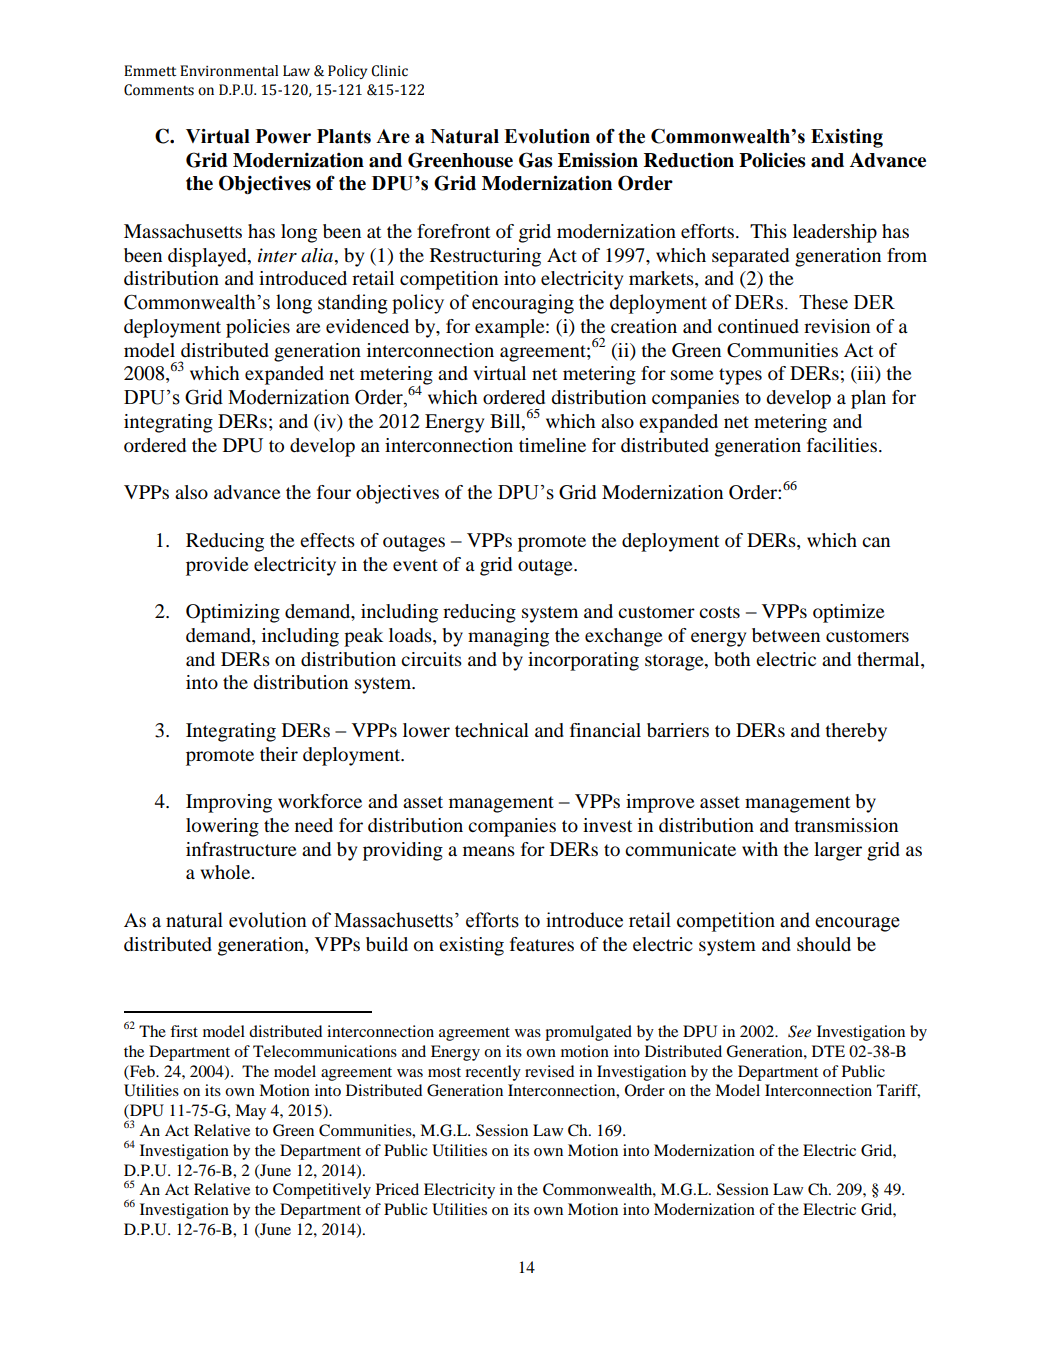 The image size is (1053, 1363). I want to click on May, so click(250, 1112).
